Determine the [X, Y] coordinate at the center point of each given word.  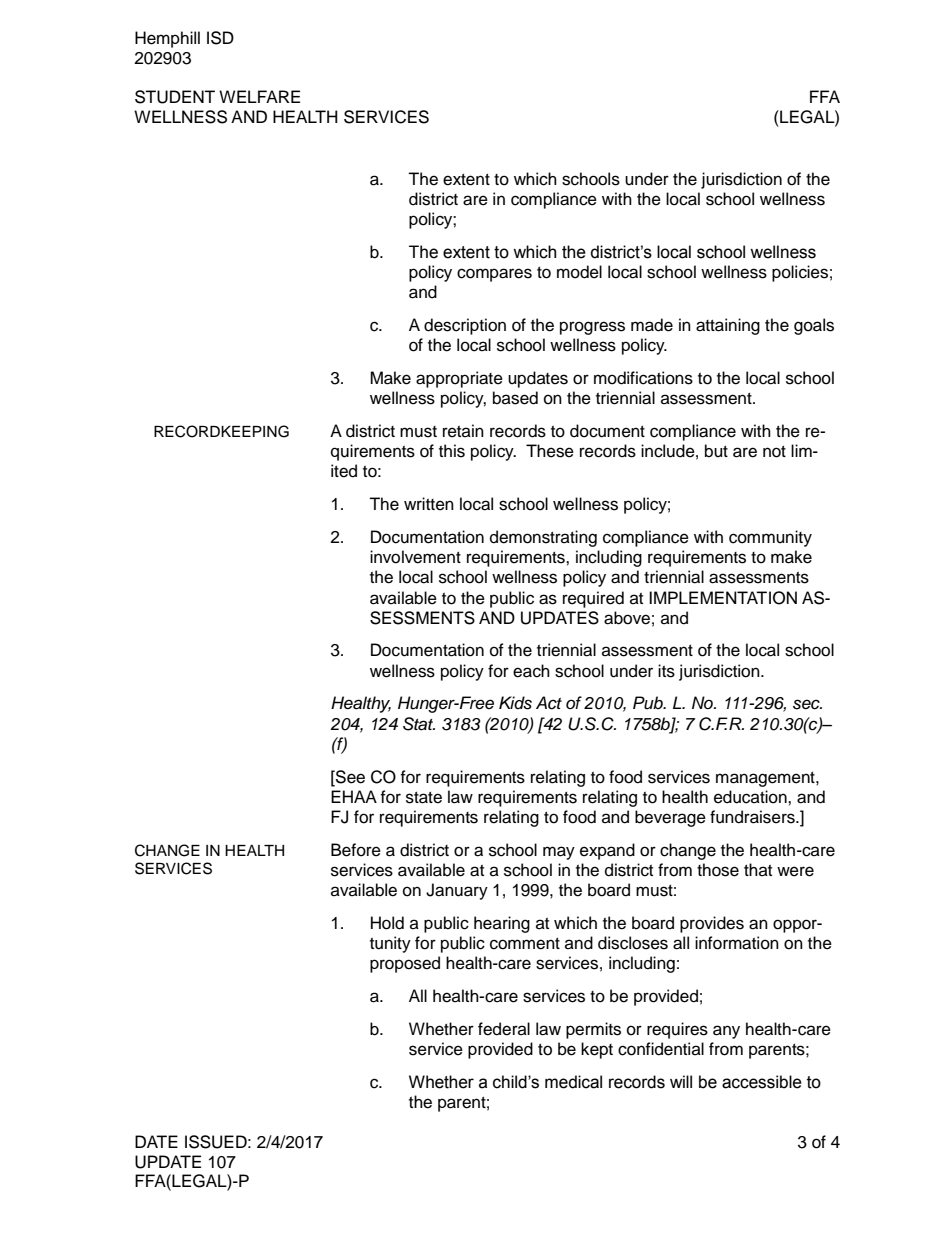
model [579, 272]
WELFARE [259, 96]
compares [494, 275]
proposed [405, 964]
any [726, 1032]
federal [504, 1029]
